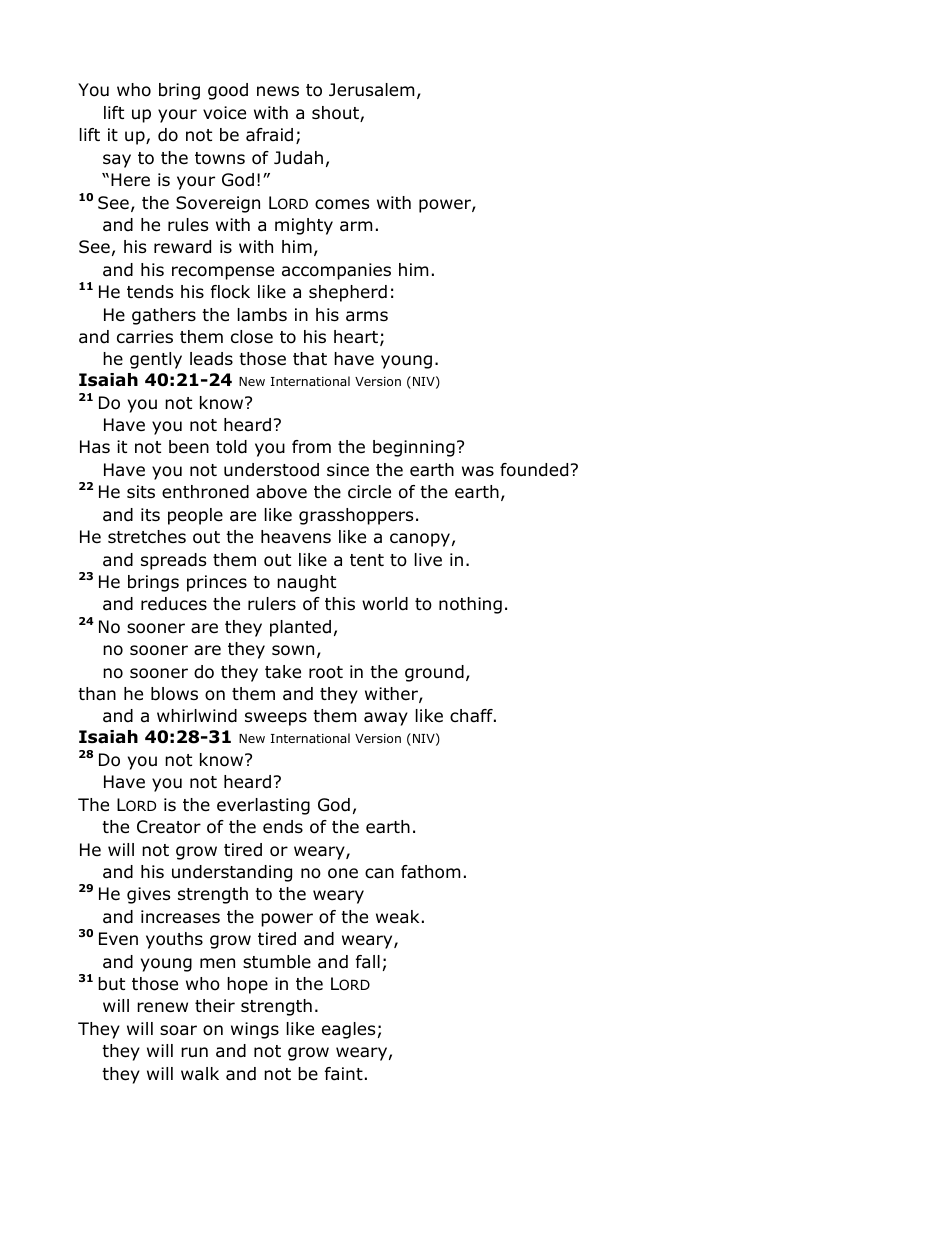  What do you see at coordinates (178, 1030) in the screenshot?
I see `soar` at bounding box center [178, 1030].
